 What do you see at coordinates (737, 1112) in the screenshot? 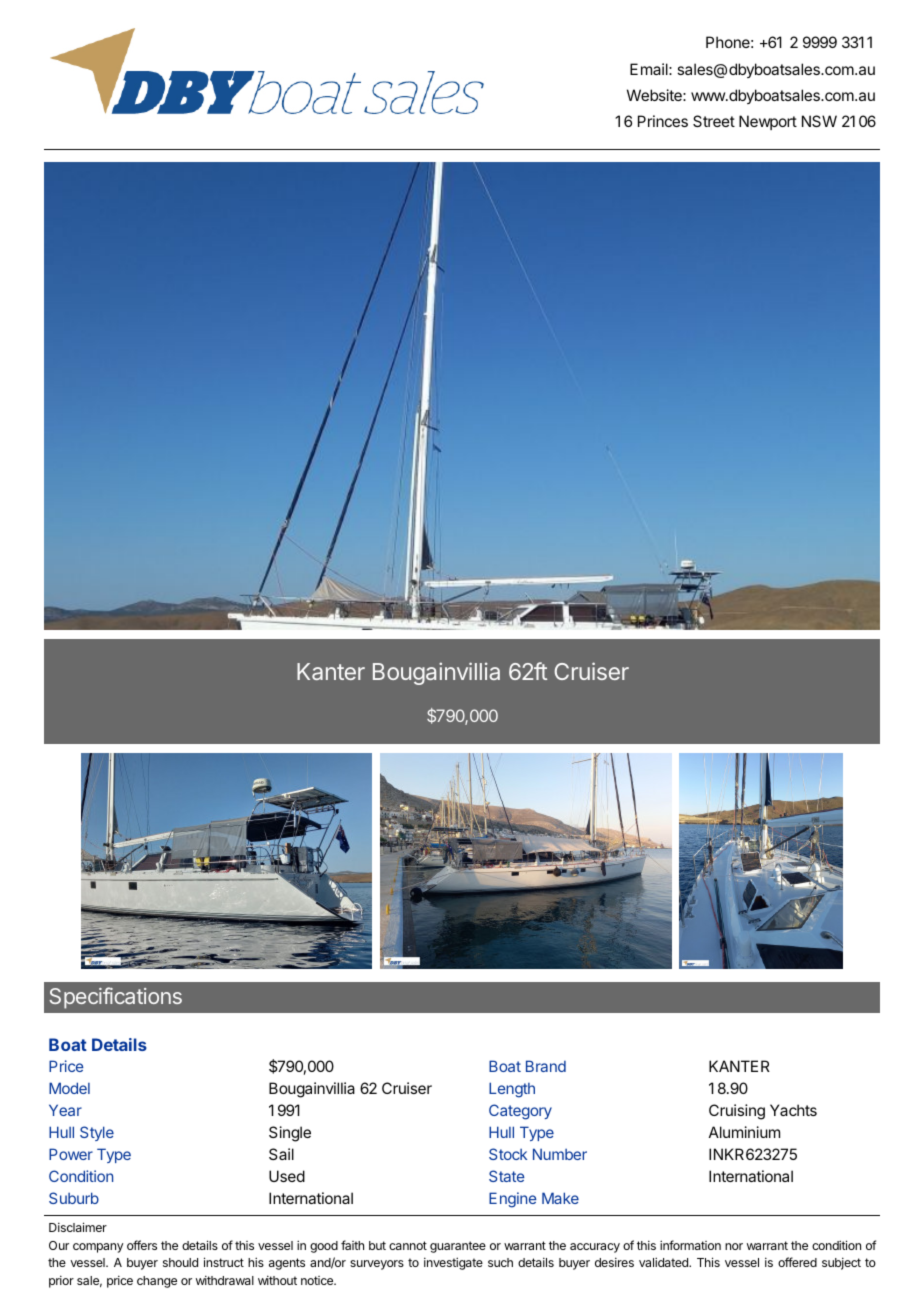
I see `Cruising` at bounding box center [737, 1112].
